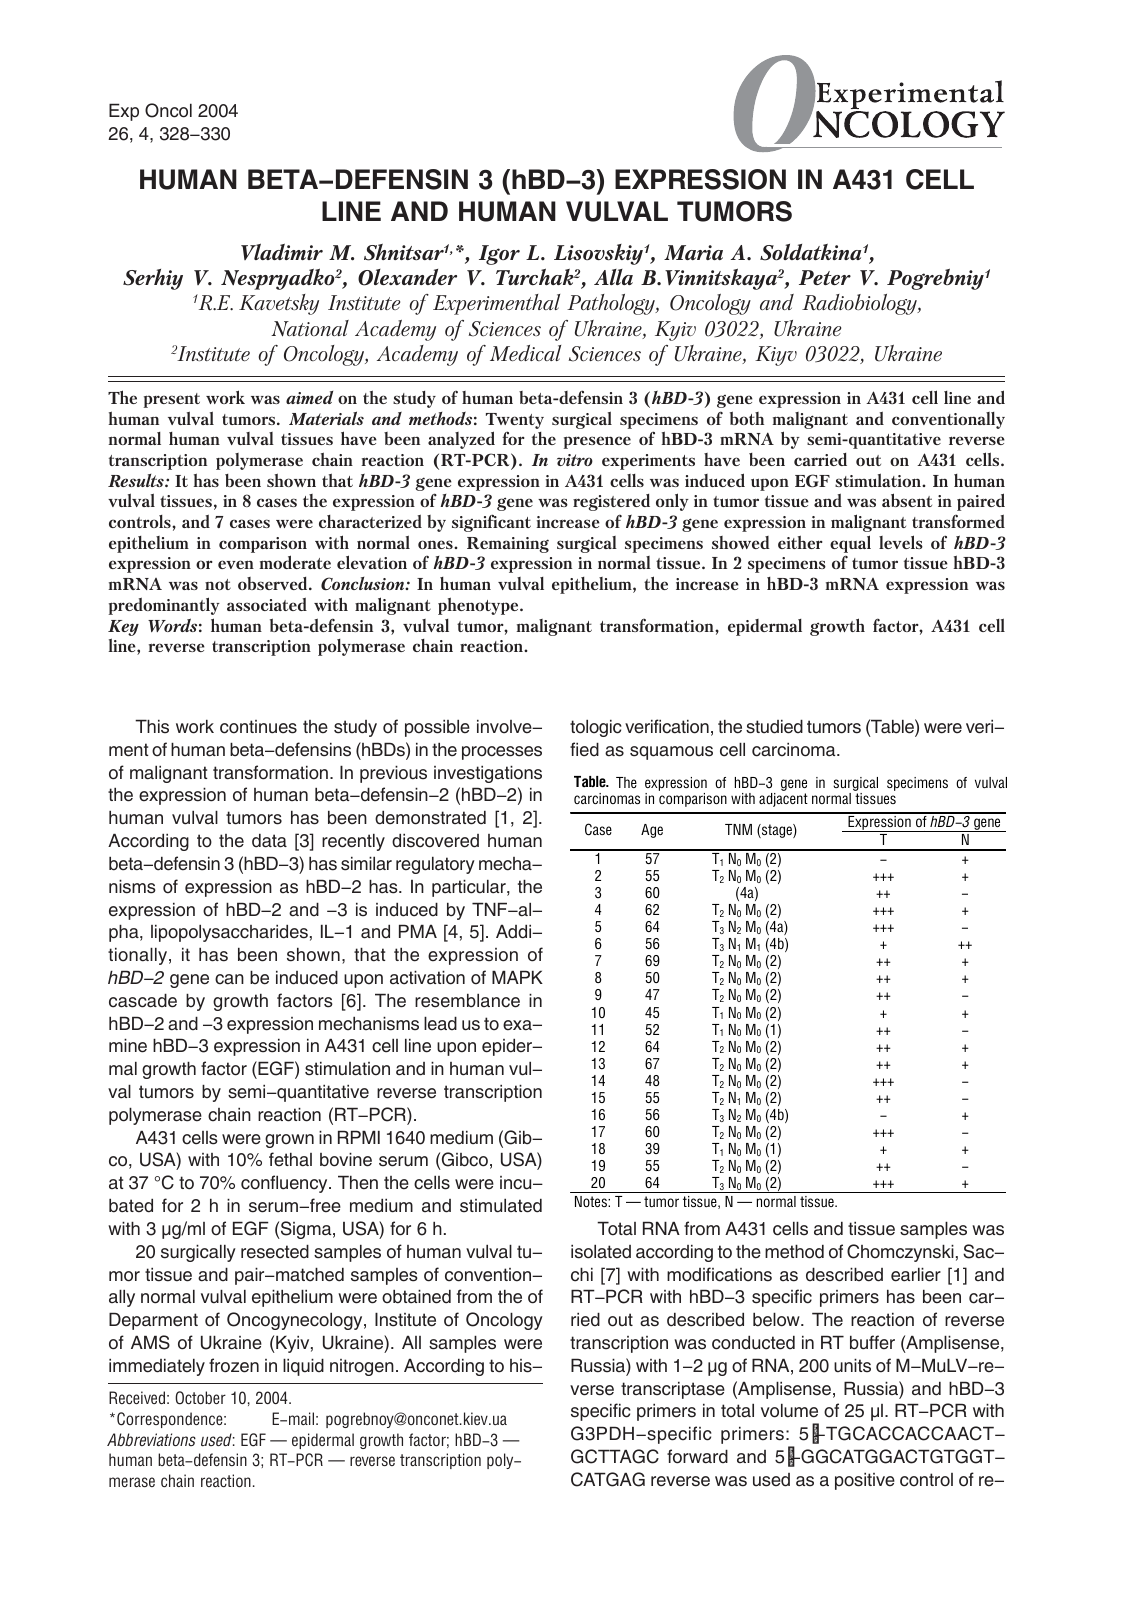 The width and height of the image is (1141, 1614). What do you see at coordinates (151, 1439) in the image?
I see `Abbreviations` at bounding box center [151, 1439].
